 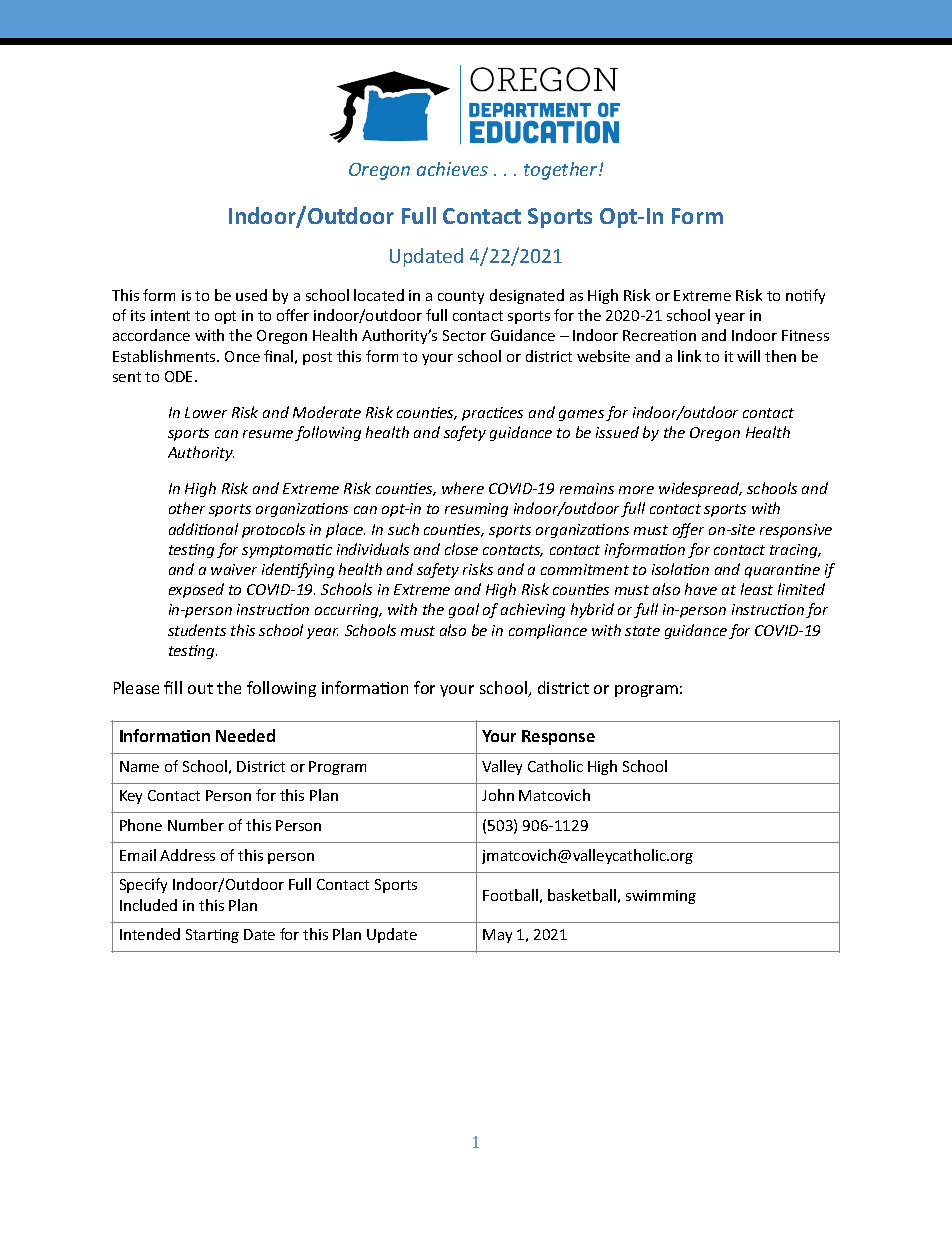 I want to click on swimming, so click(x=661, y=897).
